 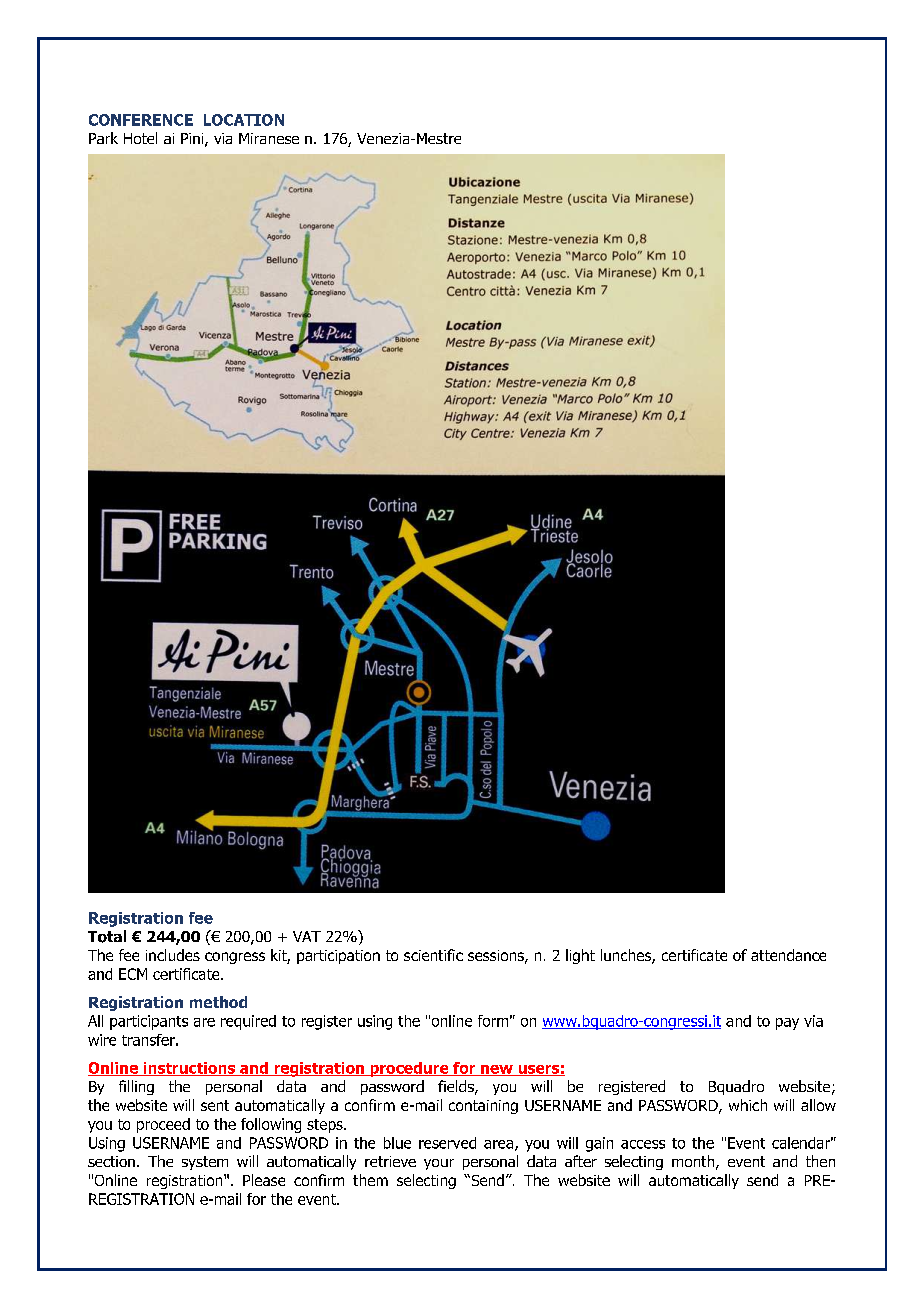 What do you see at coordinates (433, 955) in the screenshot?
I see `scientific` at bounding box center [433, 955].
